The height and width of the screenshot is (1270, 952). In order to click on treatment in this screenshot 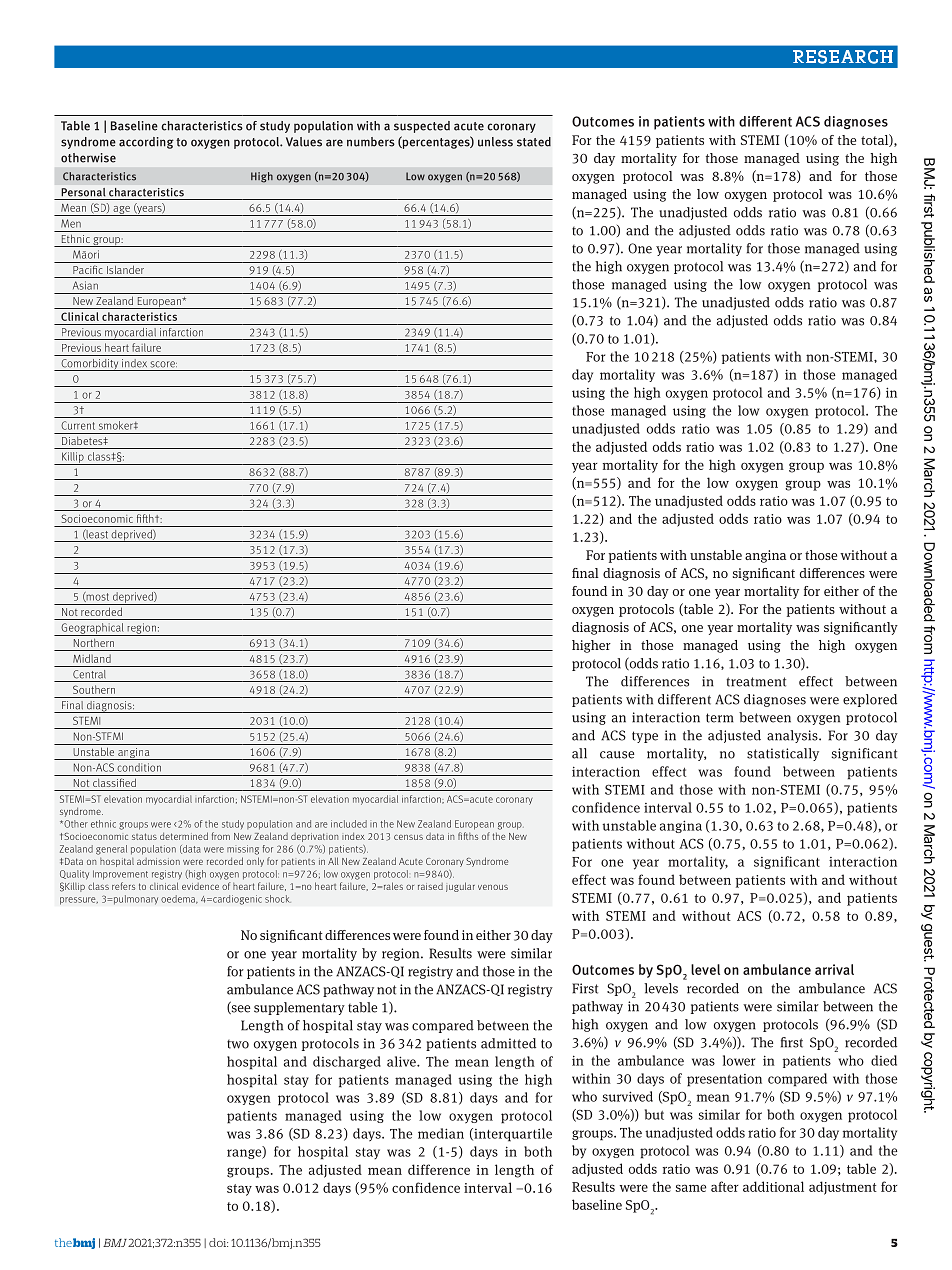, I will do `click(756, 682)`.
